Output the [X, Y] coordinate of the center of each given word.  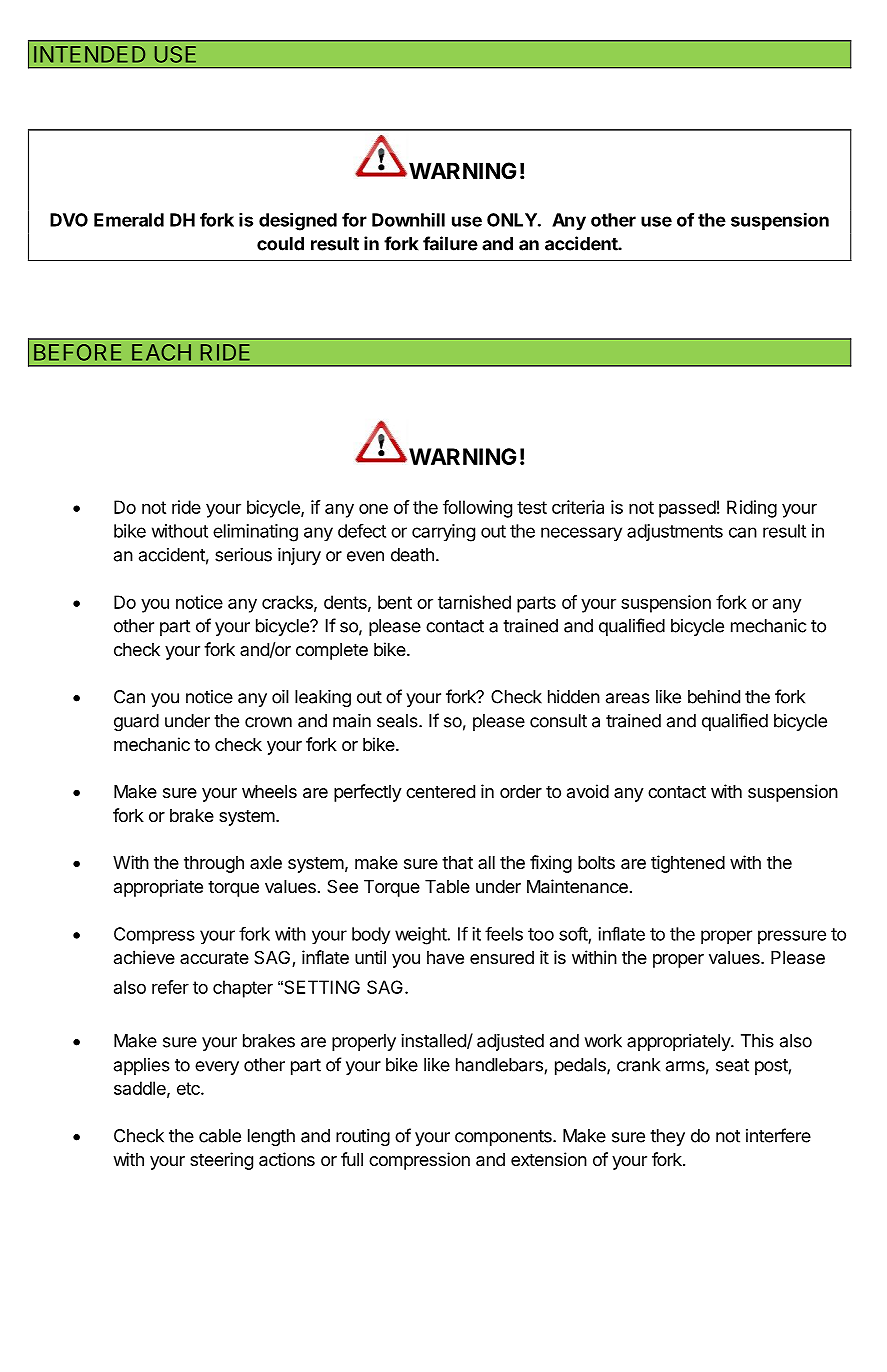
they [667, 1137]
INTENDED [89, 54]
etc [189, 1088]
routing [363, 1137]
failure [450, 243]
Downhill [408, 219]
